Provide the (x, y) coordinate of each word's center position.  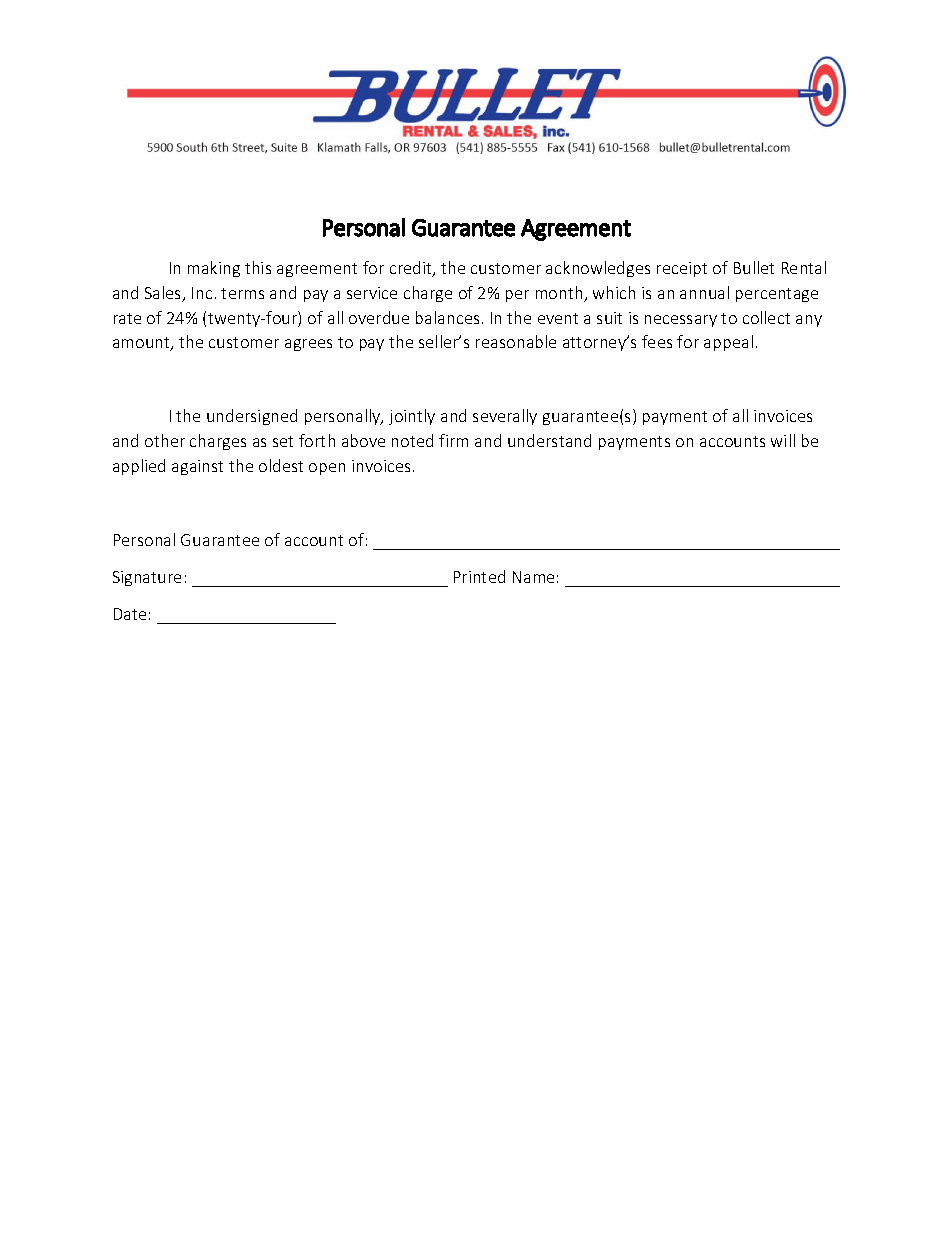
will (783, 440)
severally (505, 417)
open (327, 469)
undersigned (252, 417)
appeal (728, 343)
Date (130, 614)
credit (412, 269)
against (197, 467)
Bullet (754, 267)
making (214, 269)
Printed (479, 576)
